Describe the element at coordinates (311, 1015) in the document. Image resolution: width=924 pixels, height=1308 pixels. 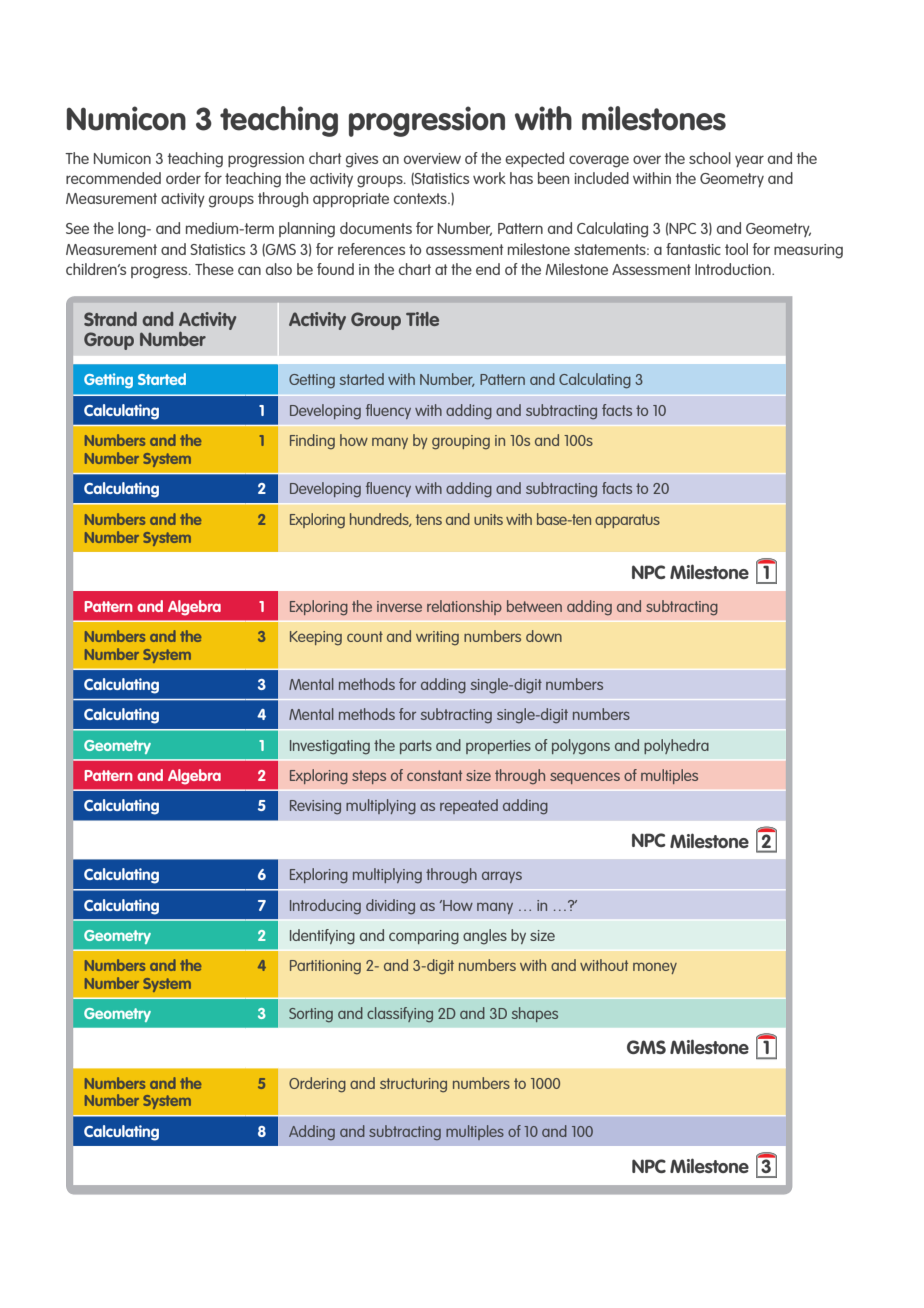
I see `Sorting` at that location.
